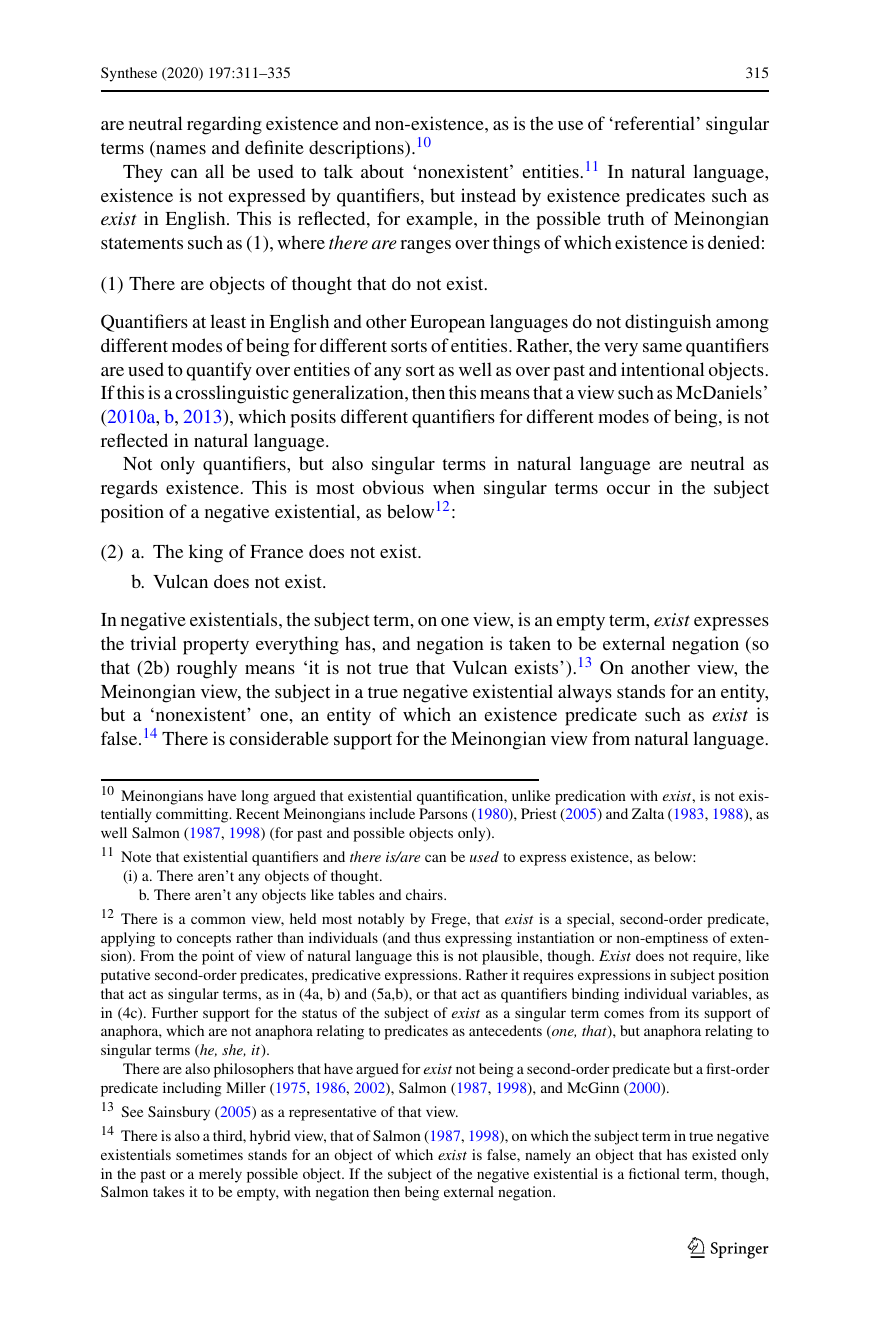  What do you see at coordinates (180, 151) in the document?
I see `names` at bounding box center [180, 151].
